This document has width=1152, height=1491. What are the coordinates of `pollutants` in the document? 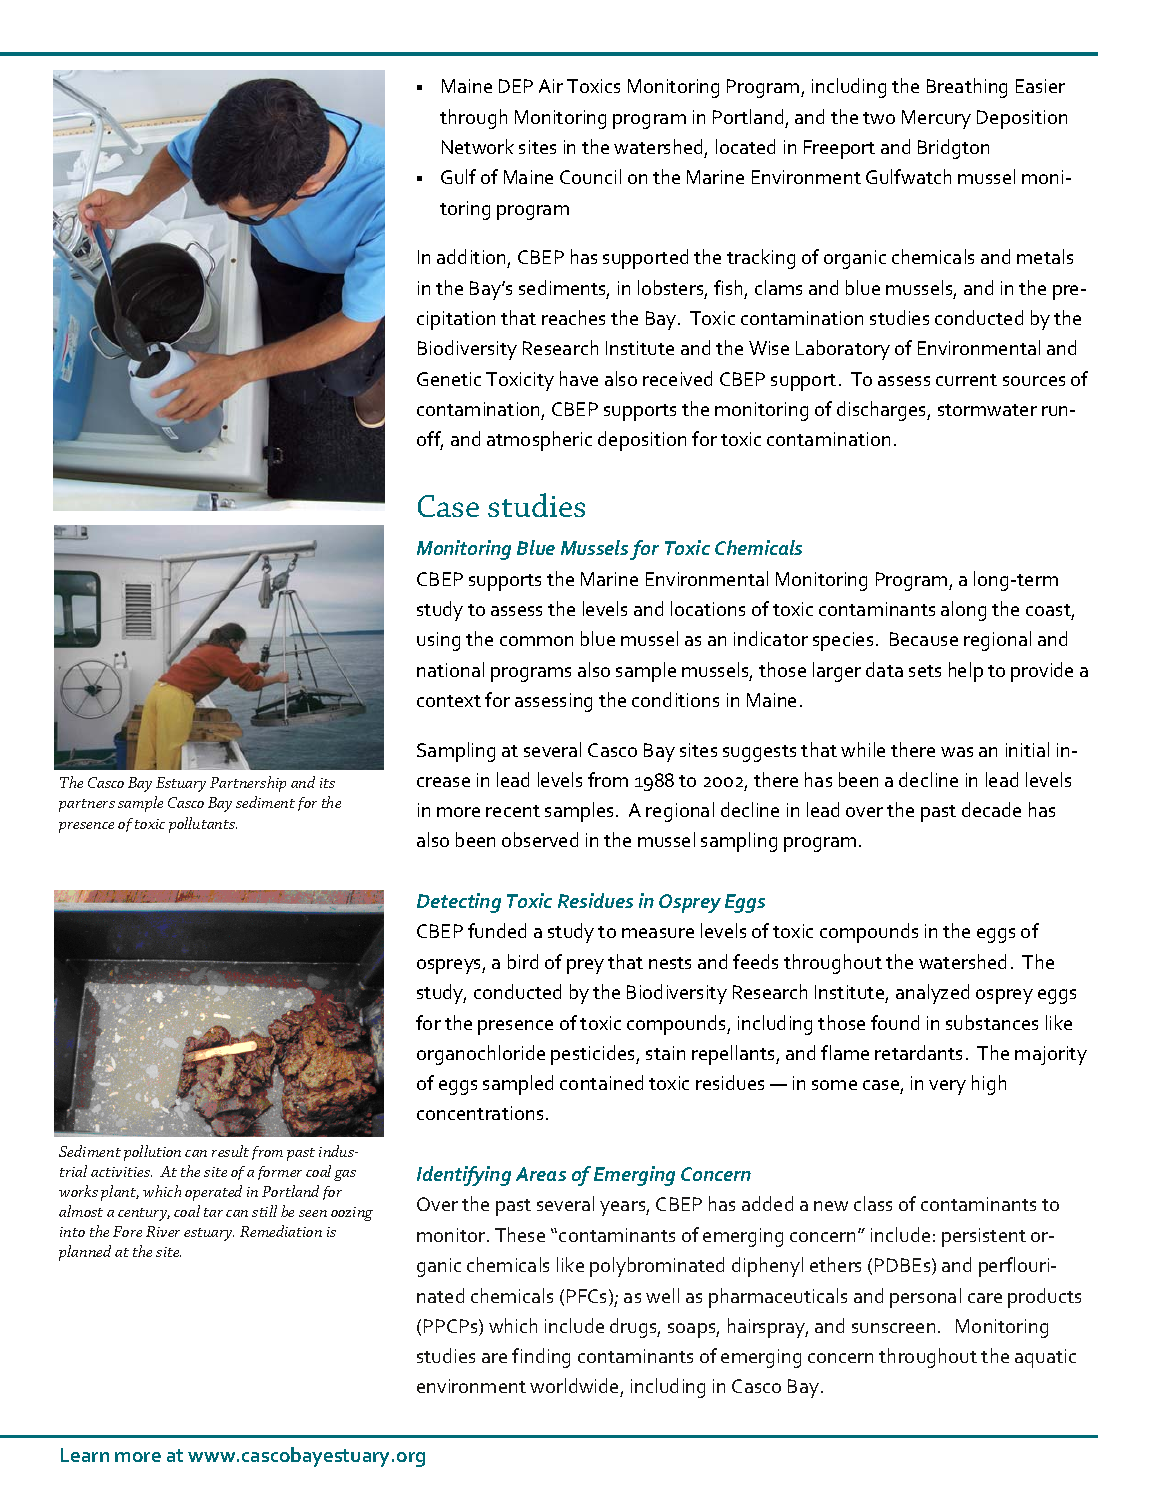 It's located at (203, 825).
